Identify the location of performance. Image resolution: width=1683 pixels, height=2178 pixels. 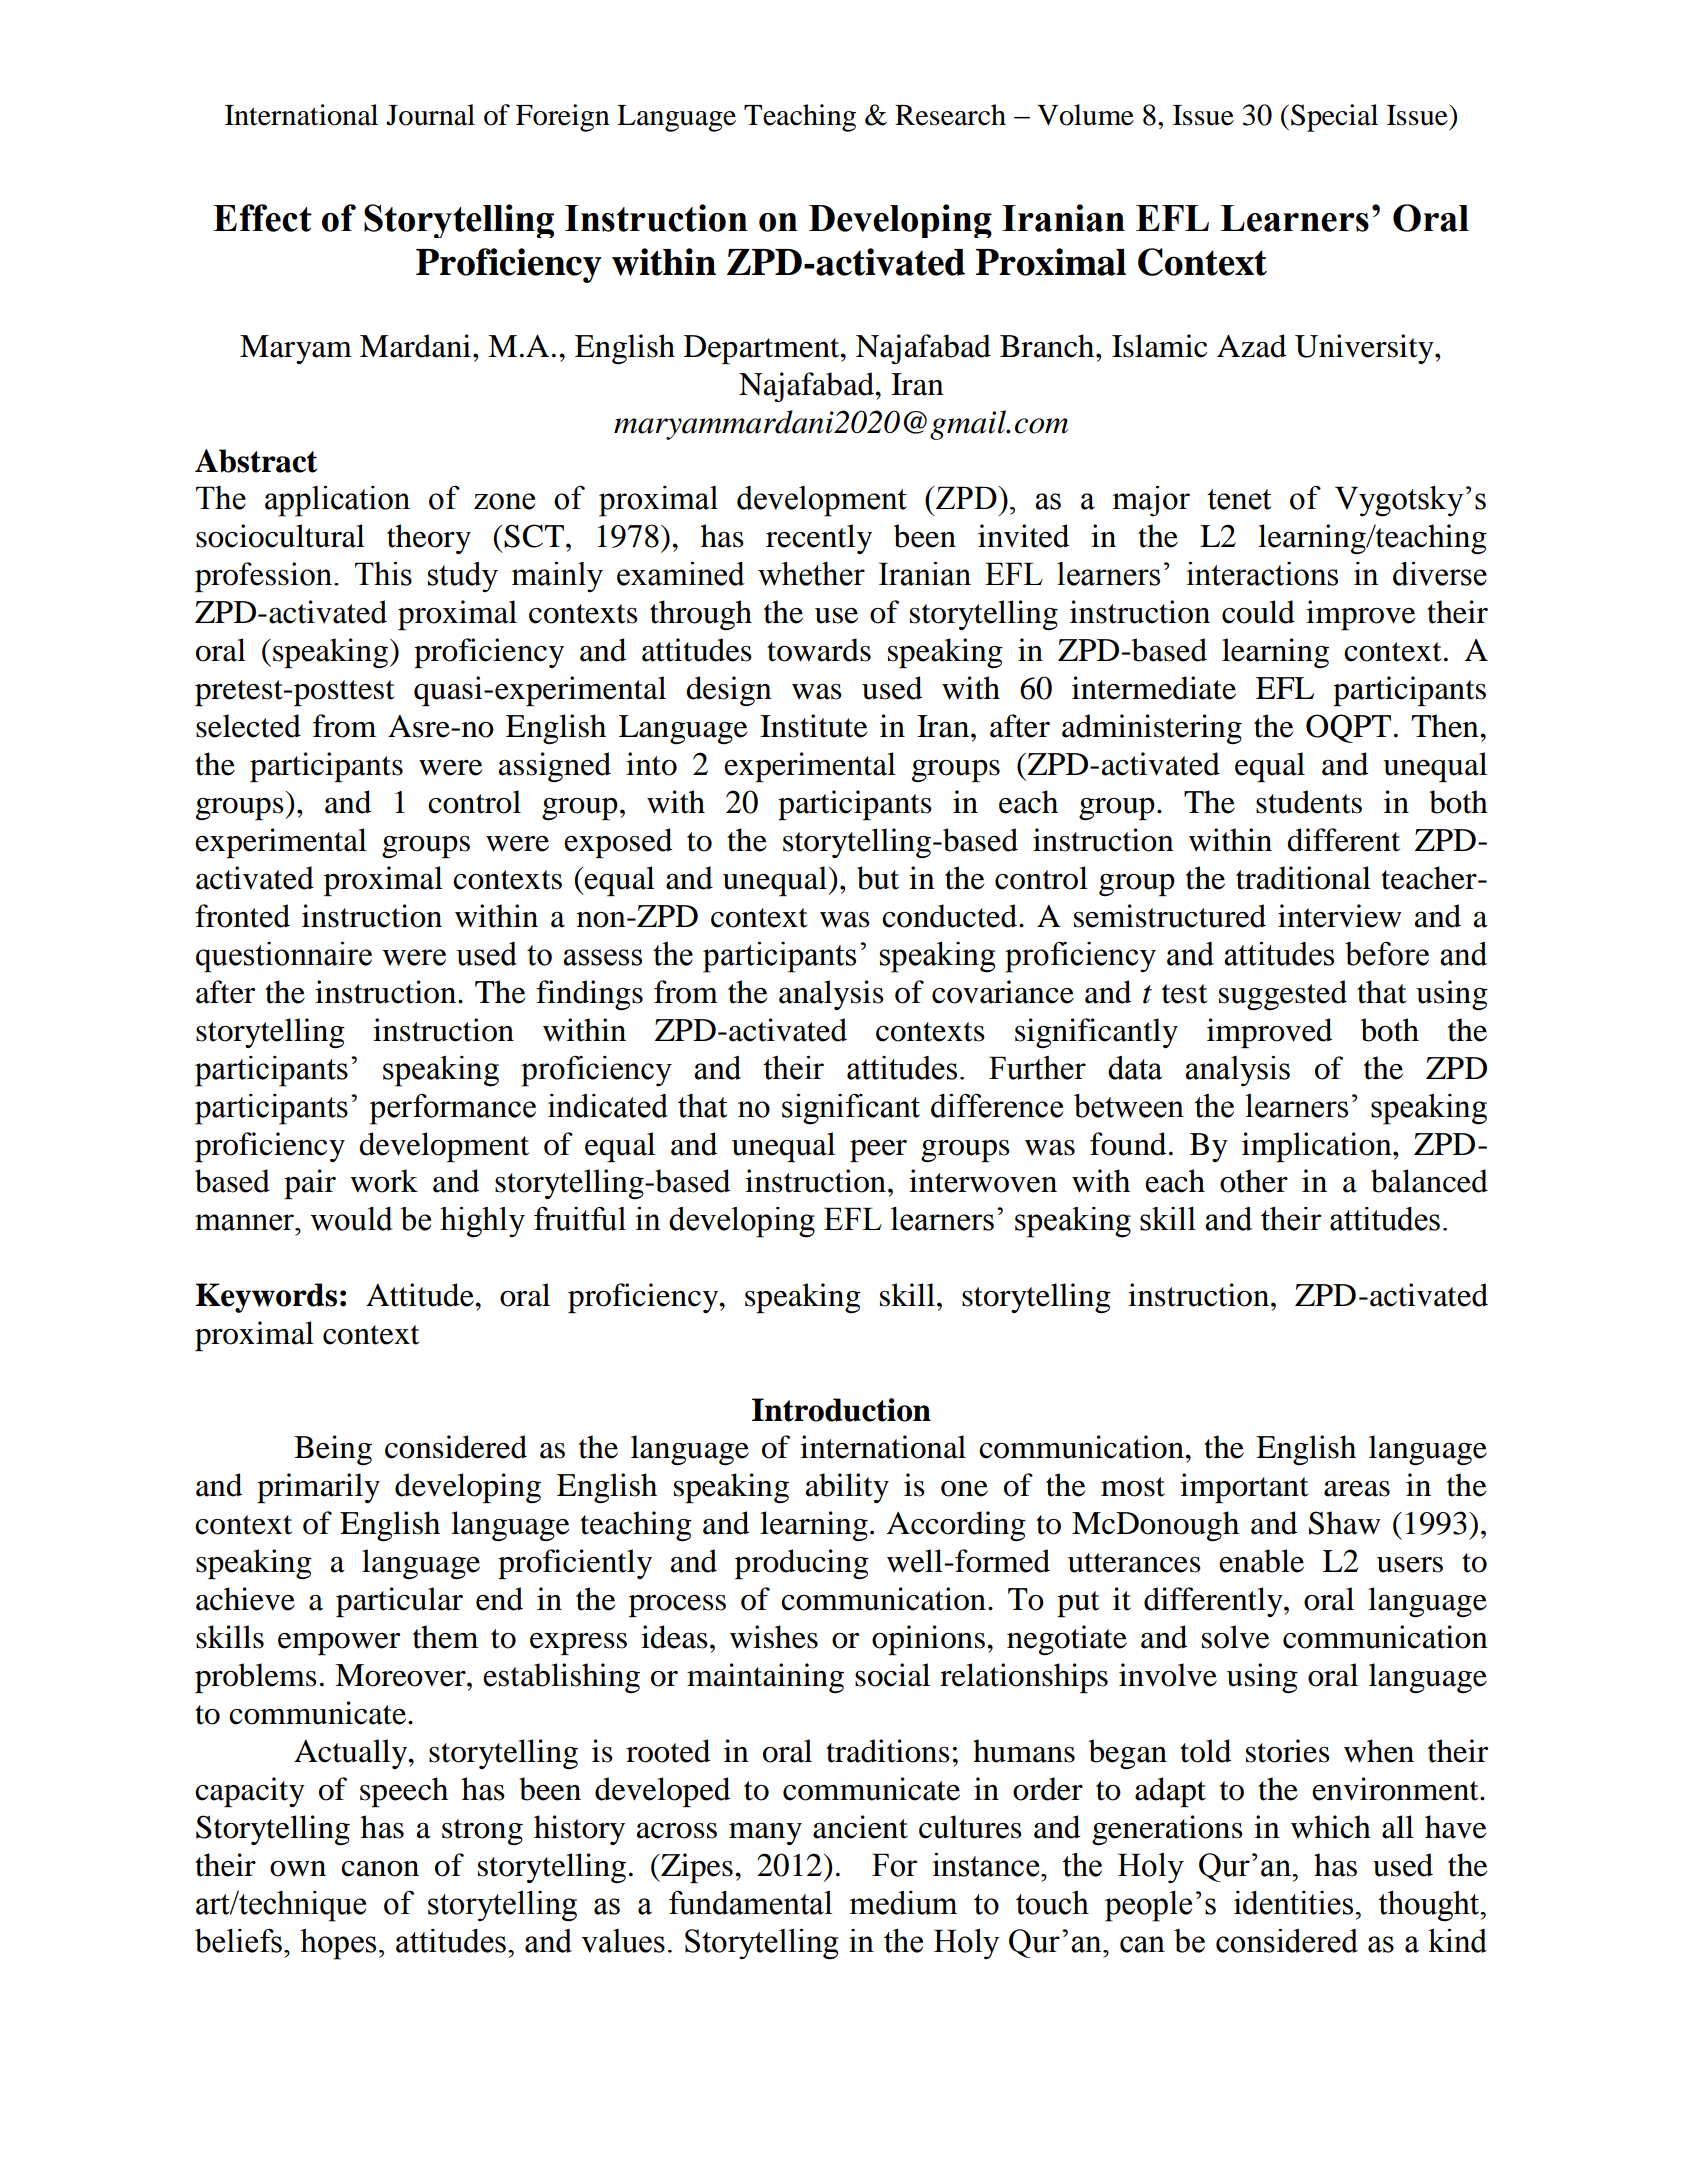
(453, 1109).
